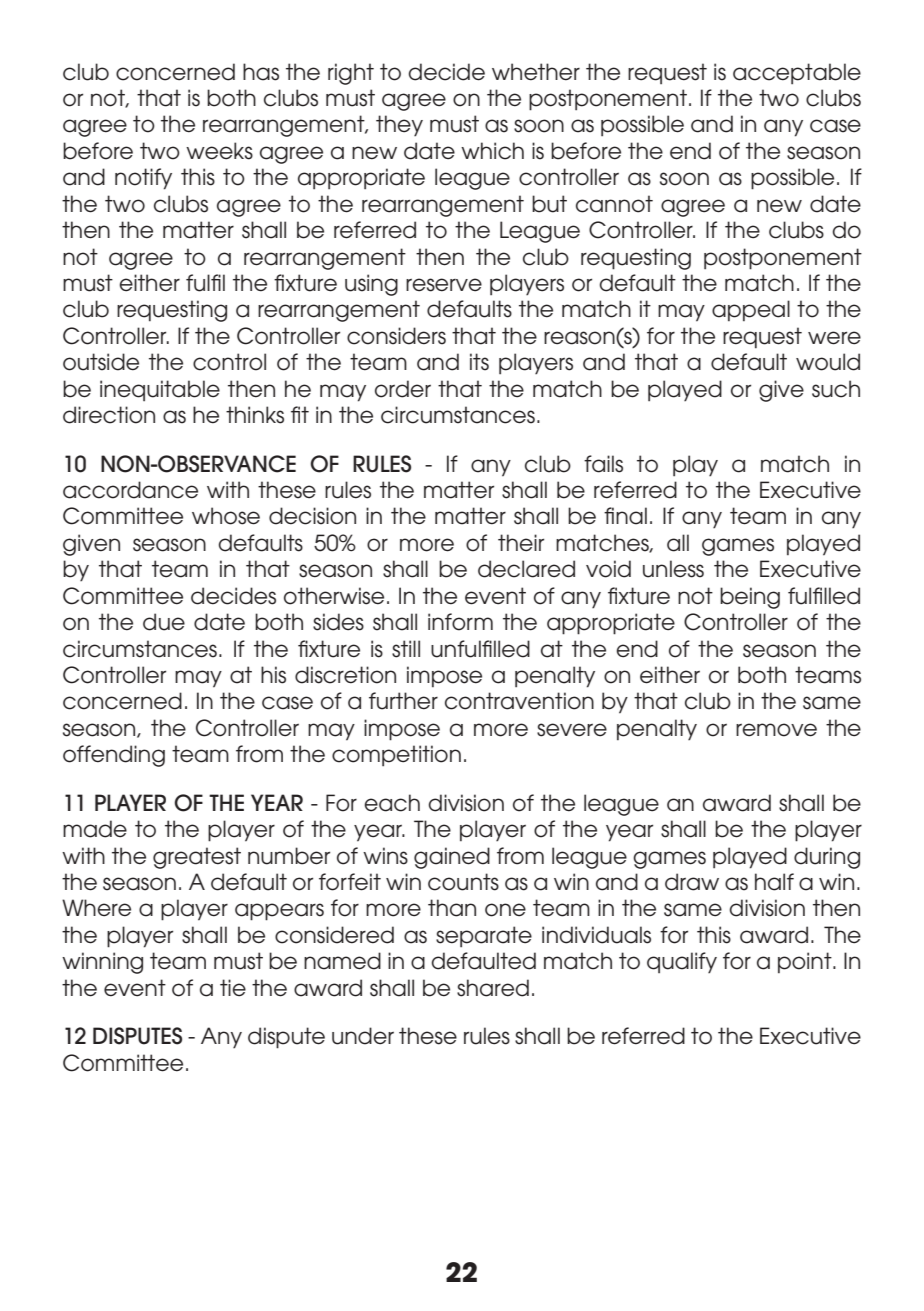  I want to click on they, so click(399, 125).
